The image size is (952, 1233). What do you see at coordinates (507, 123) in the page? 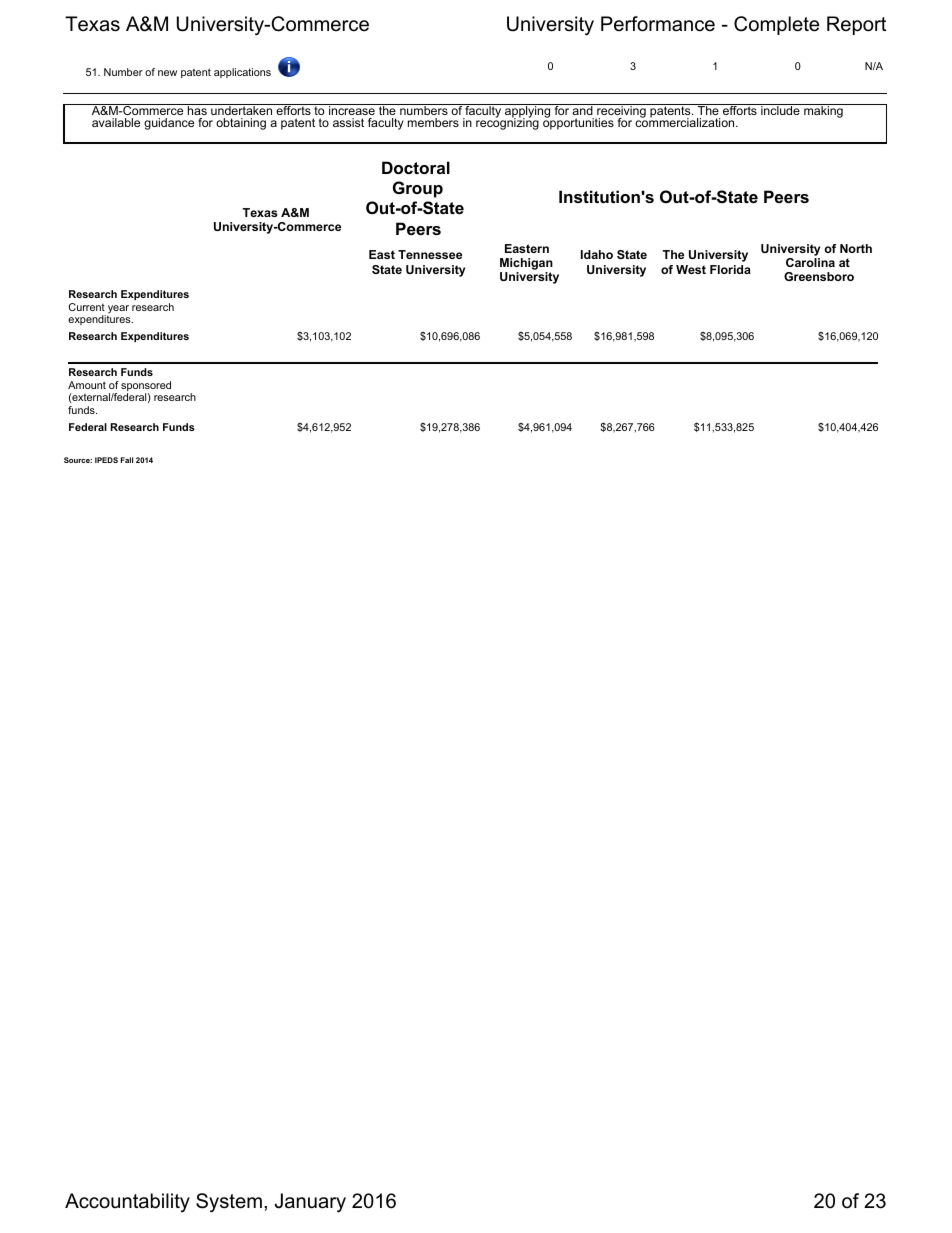
I see `recognizing` at bounding box center [507, 123].
